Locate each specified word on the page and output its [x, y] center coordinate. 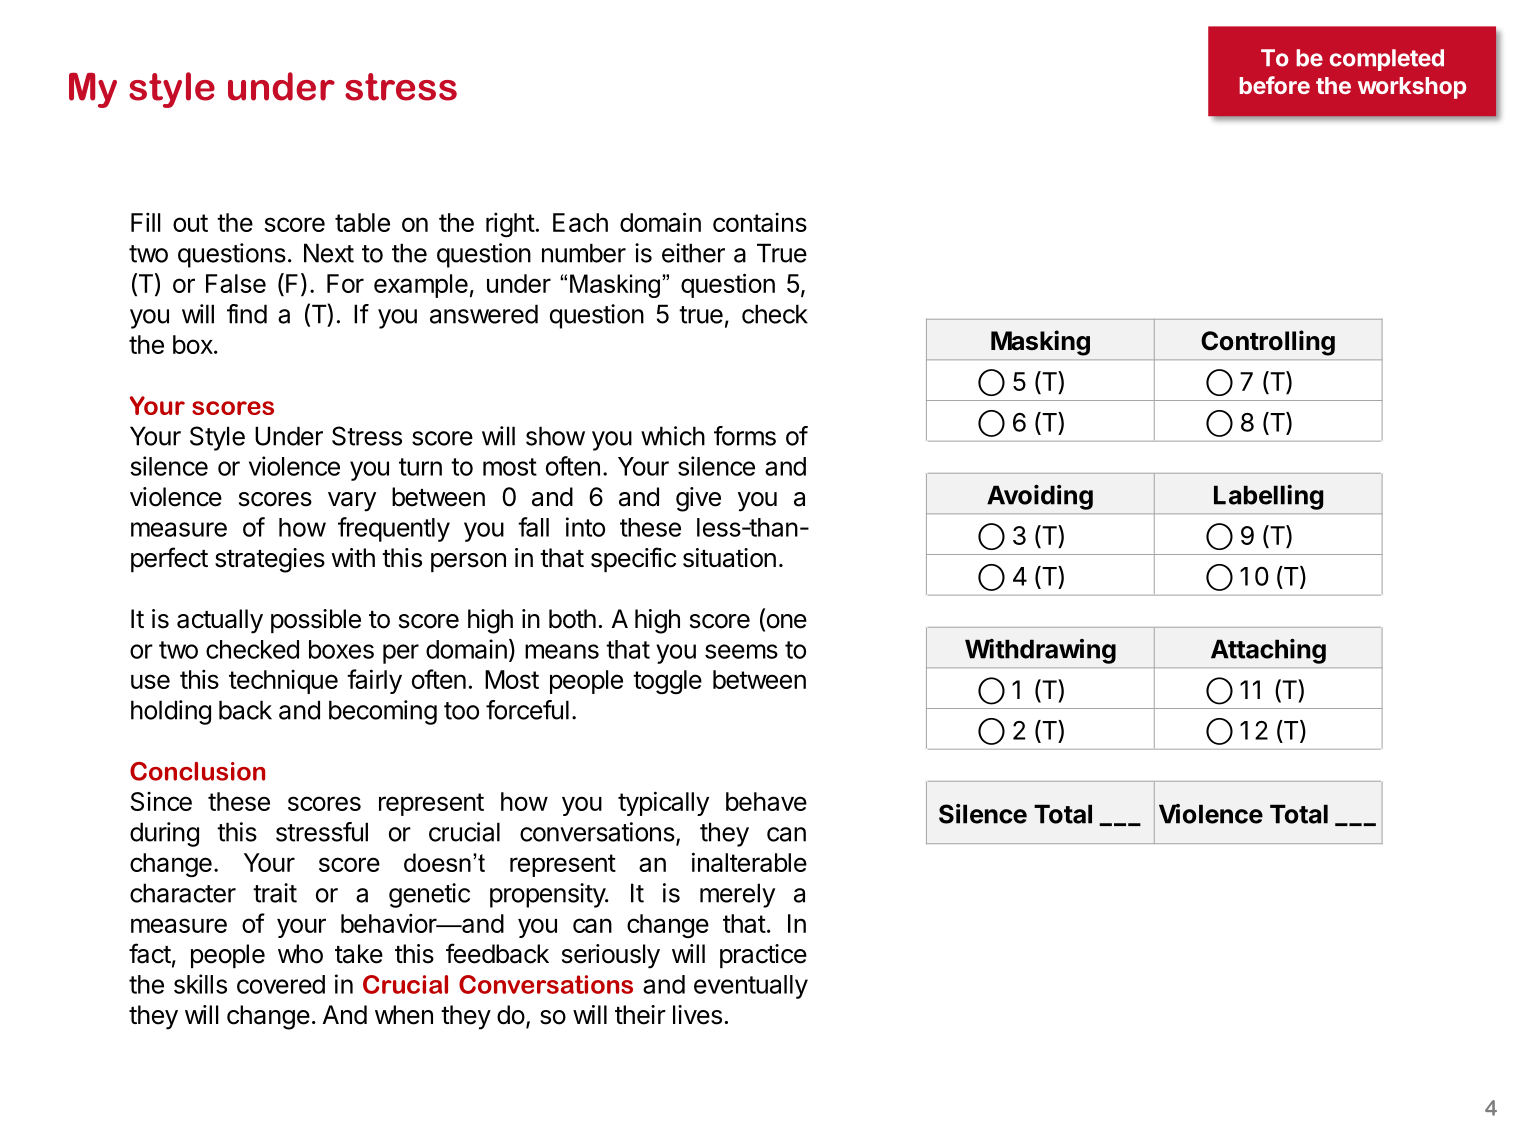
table [362, 222]
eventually [751, 987]
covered [281, 984]
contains [760, 222]
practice [763, 956]
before [1274, 85]
